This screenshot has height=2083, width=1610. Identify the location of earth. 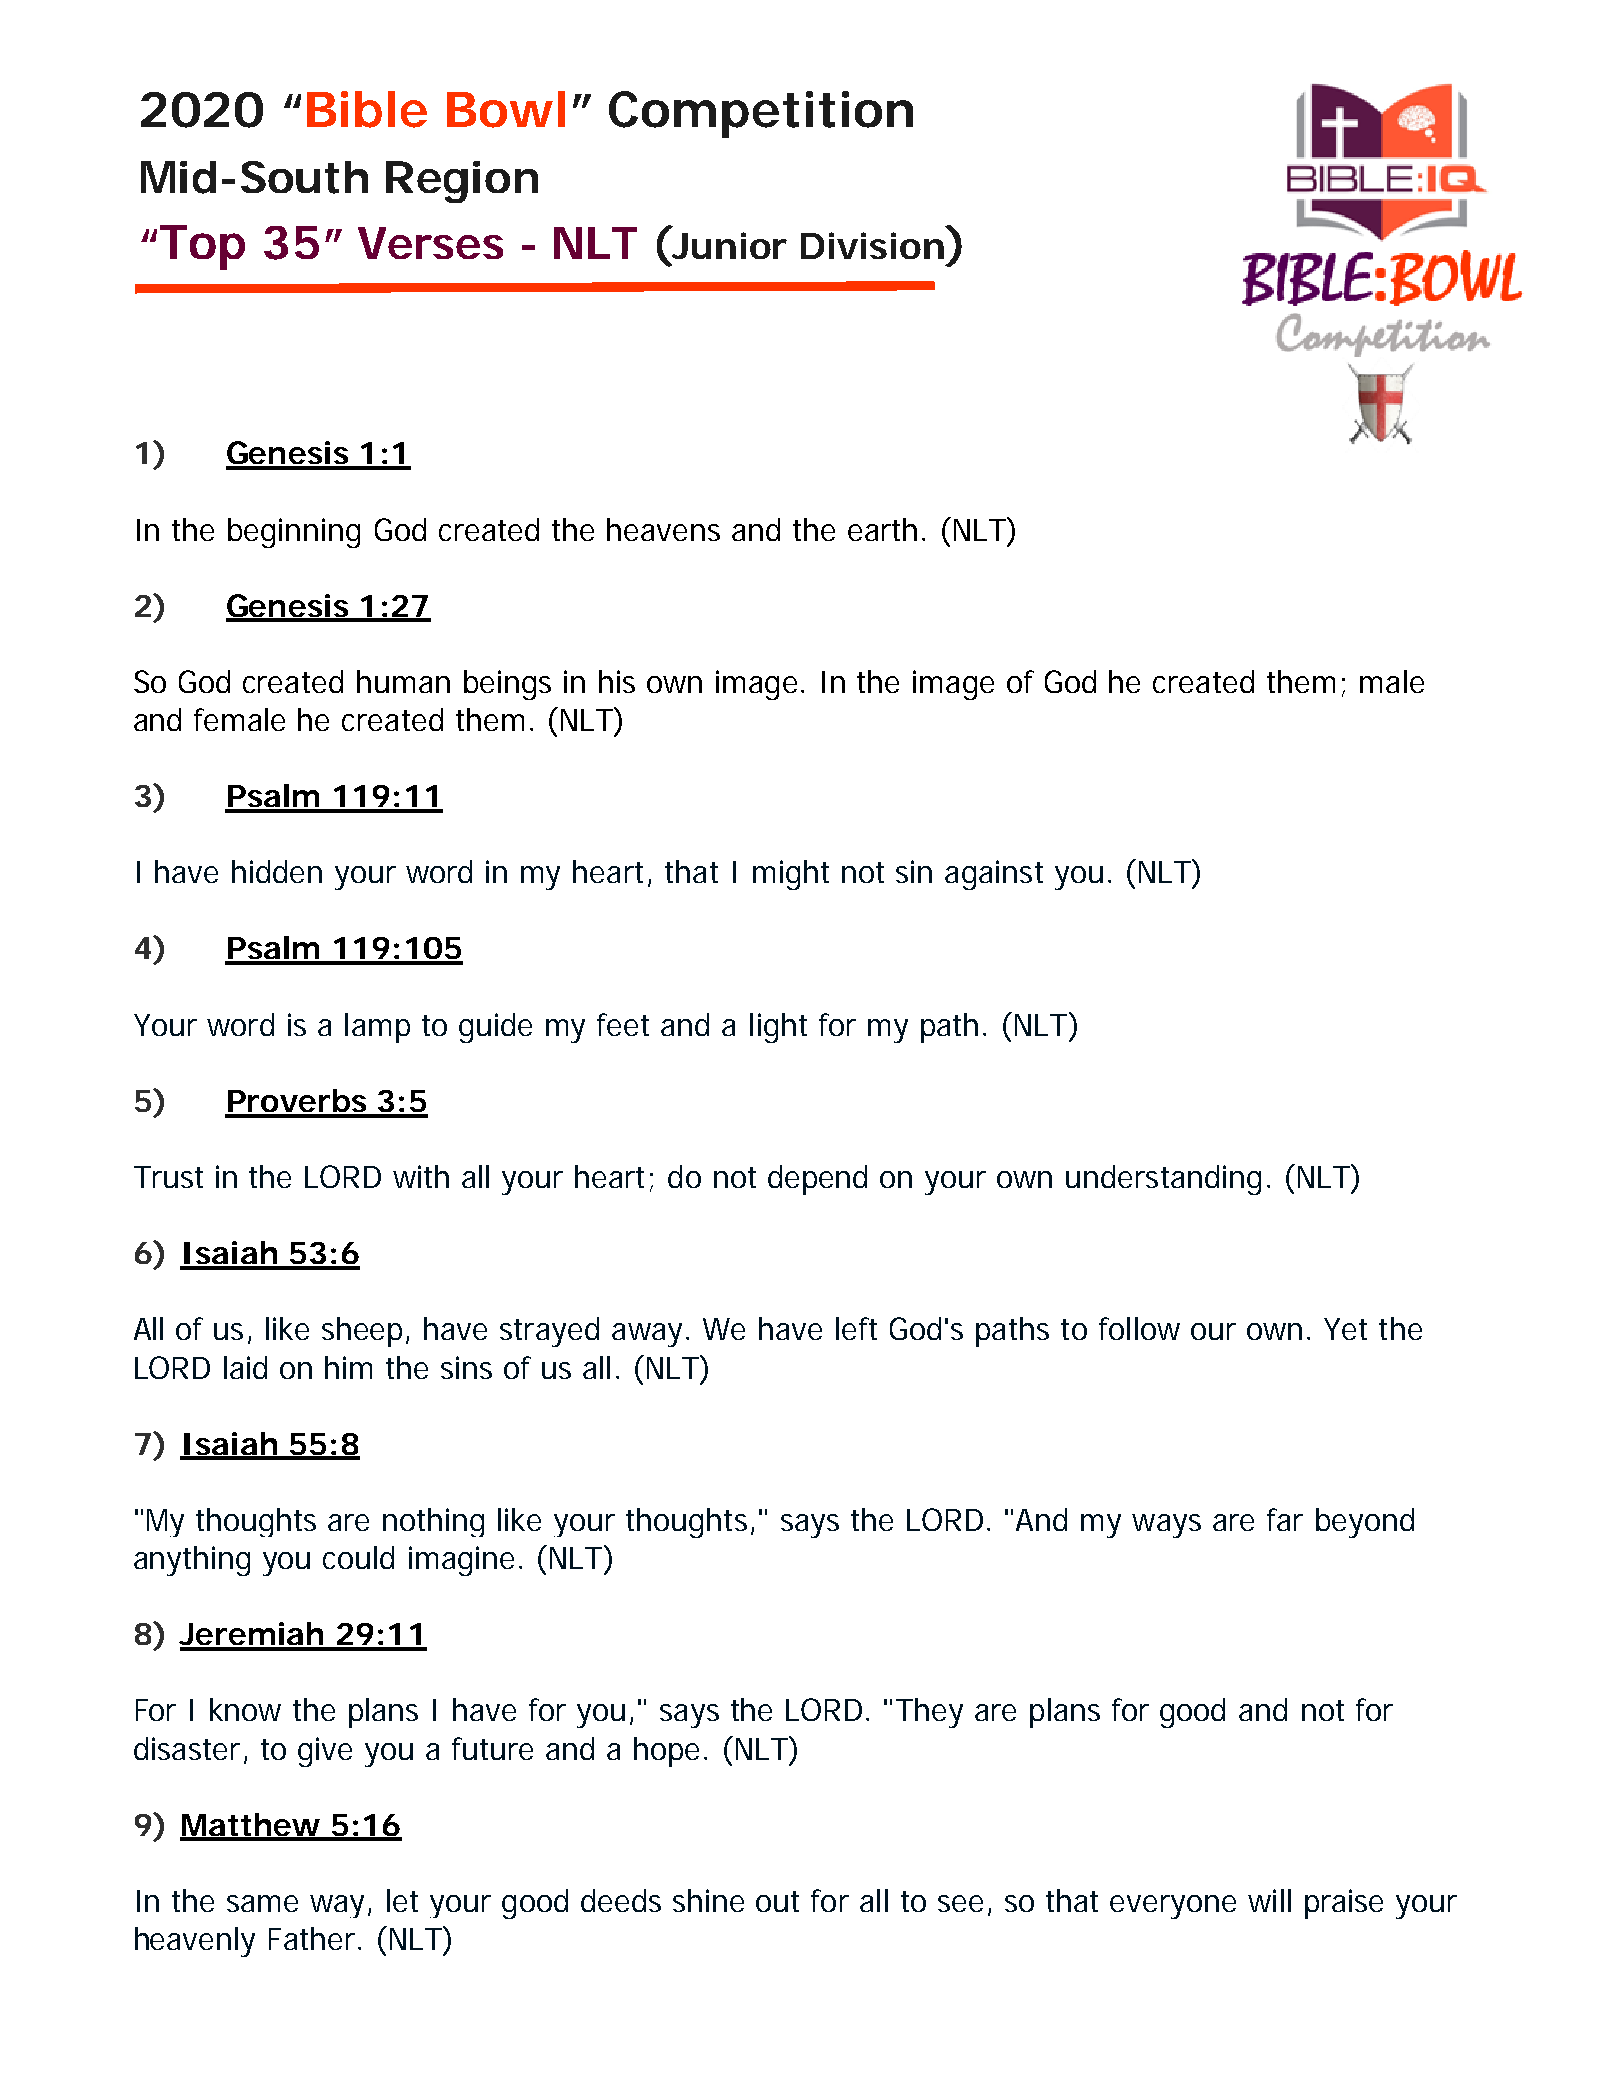
(882, 529).
